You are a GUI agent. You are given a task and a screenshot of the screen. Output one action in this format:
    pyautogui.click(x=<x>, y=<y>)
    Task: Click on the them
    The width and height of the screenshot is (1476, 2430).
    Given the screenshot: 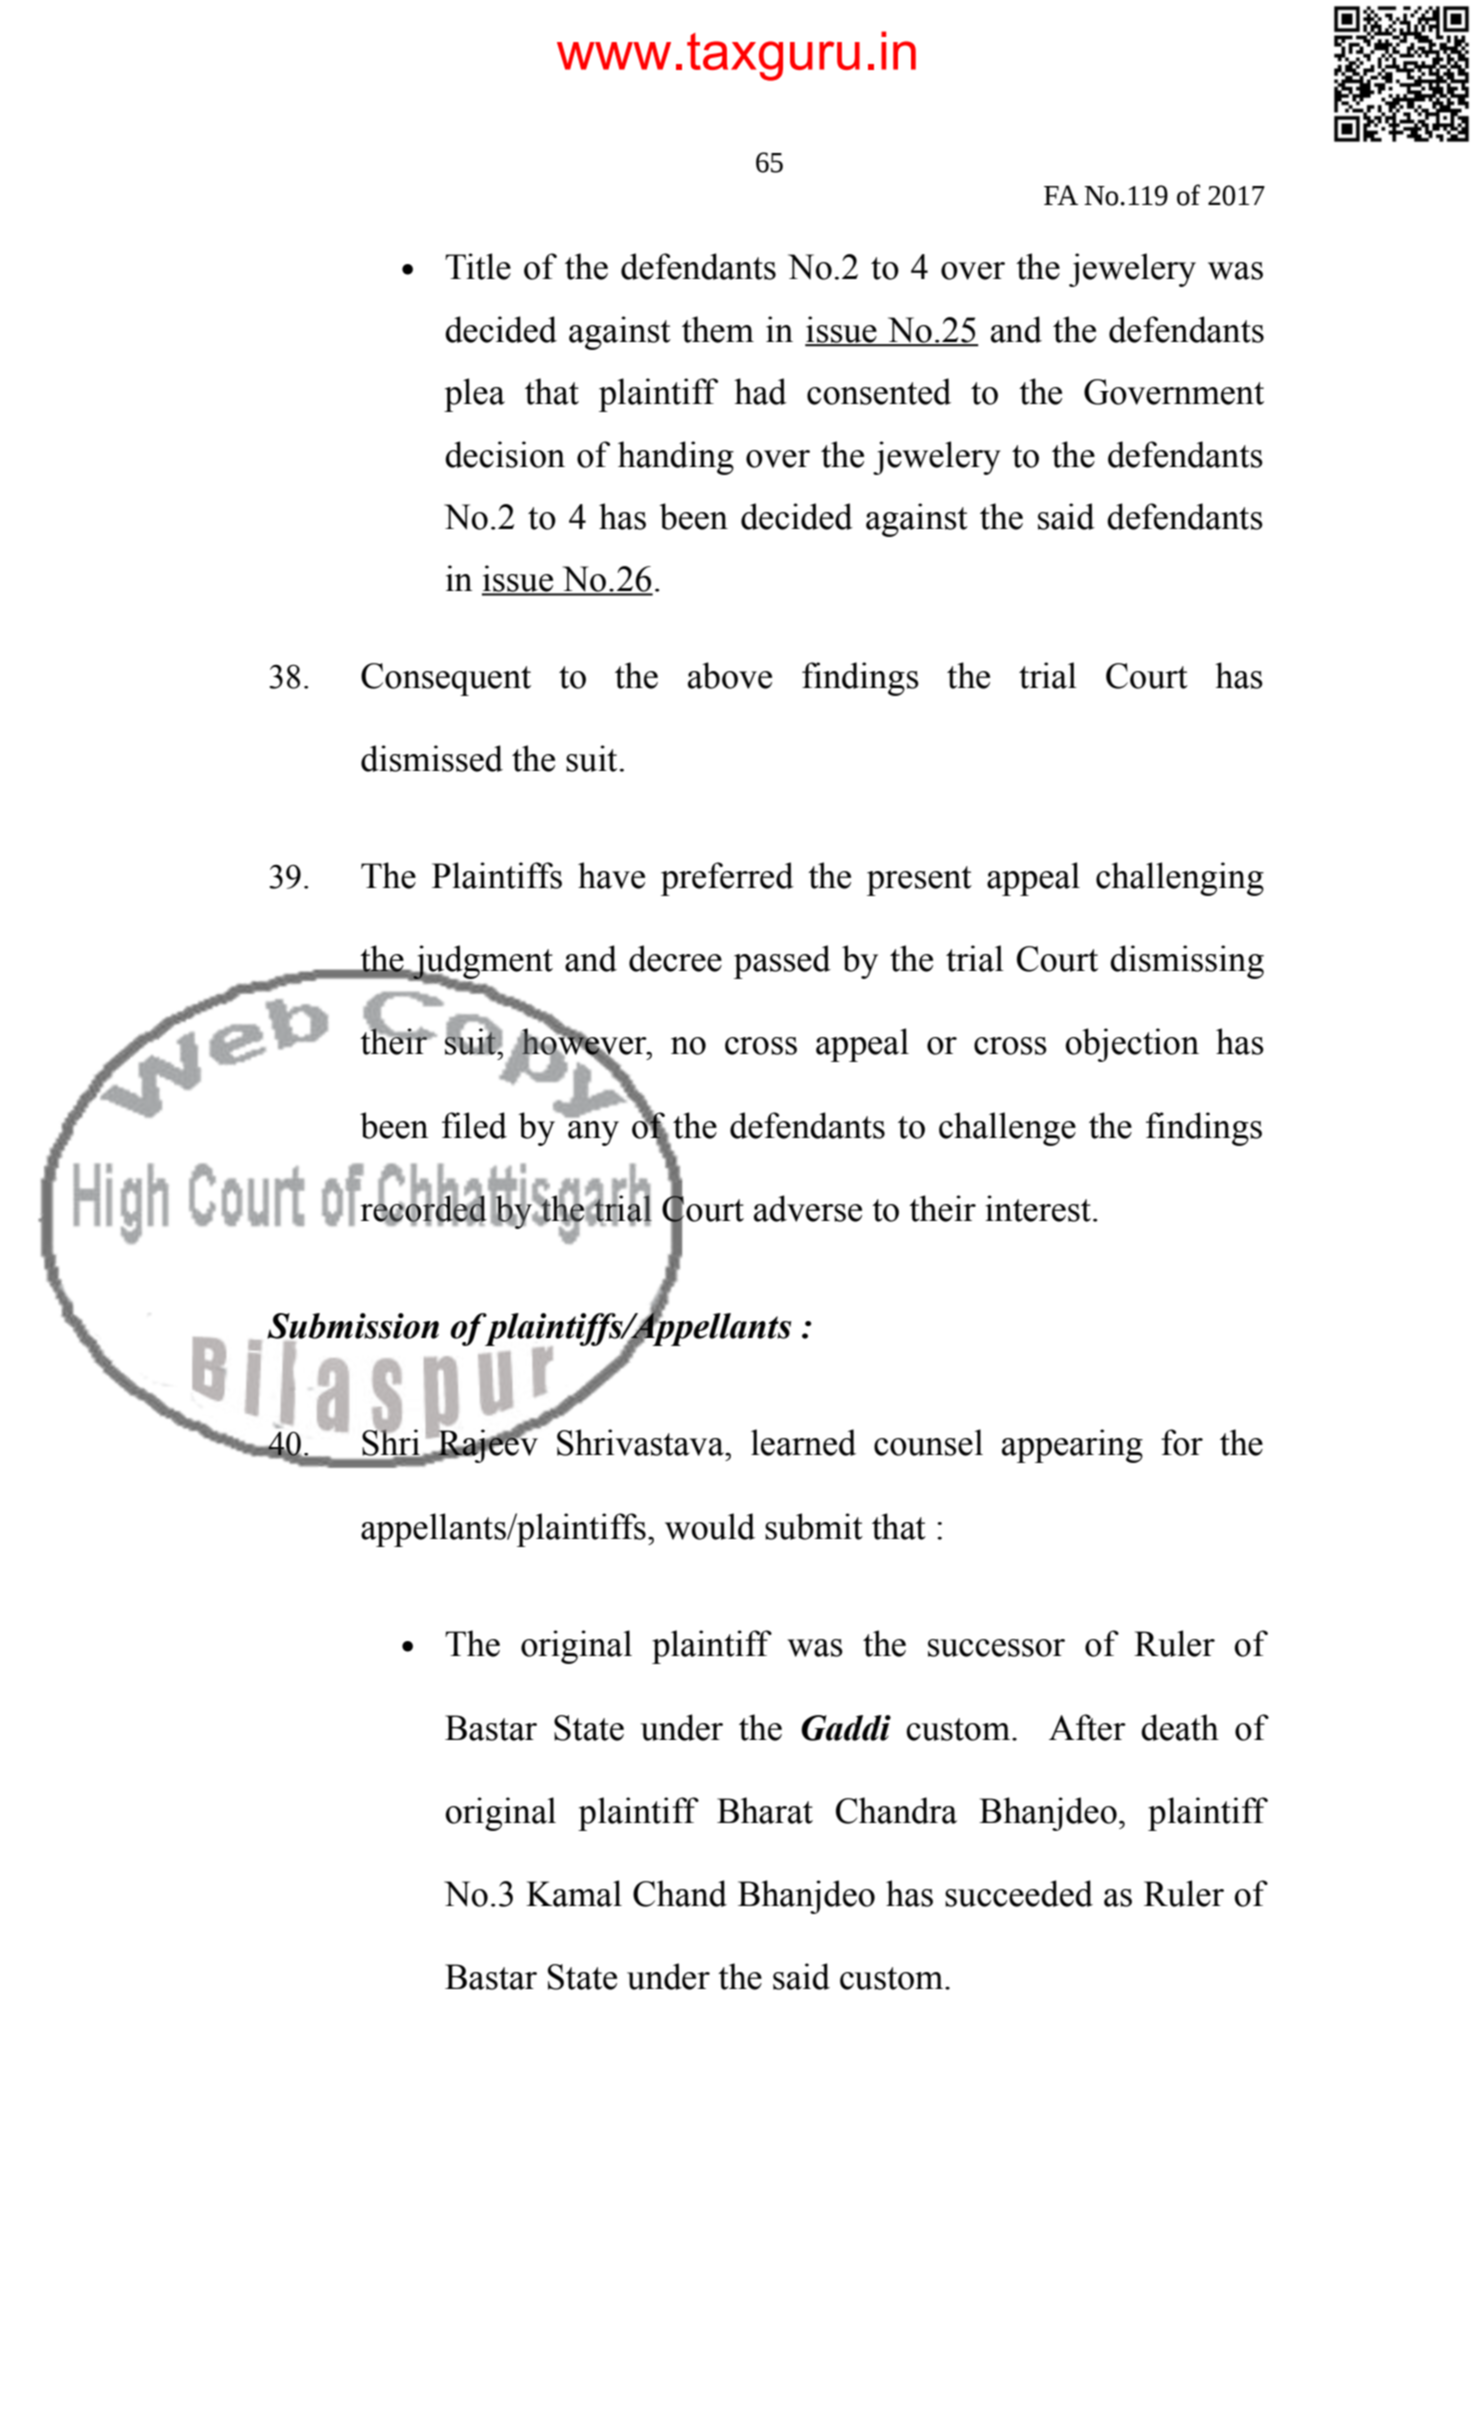 What is the action you would take?
    pyautogui.click(x=718, y=329)
